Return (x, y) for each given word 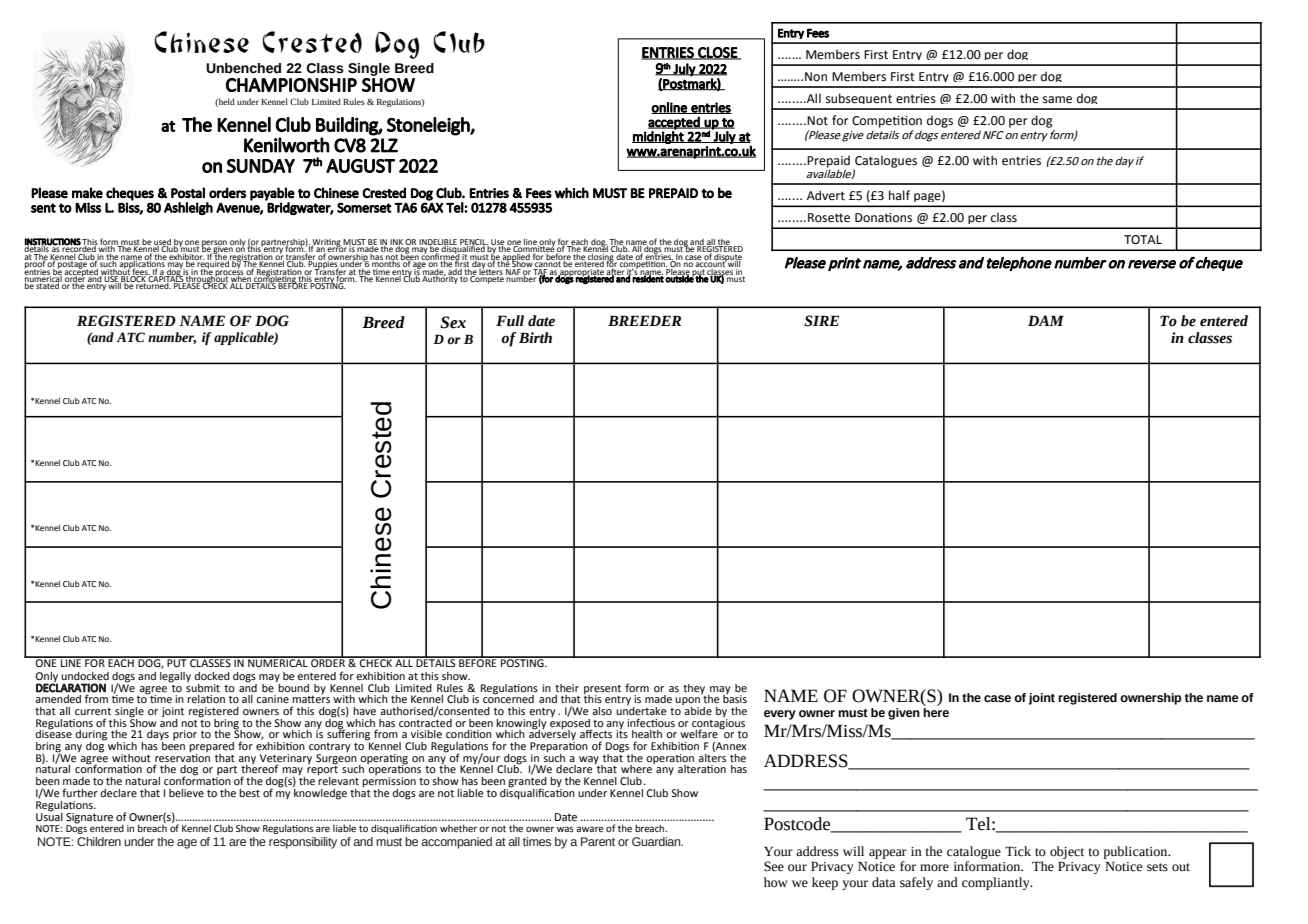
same (1057, 100)
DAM (1046, 320)
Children (99, 841)
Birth (535, 338)
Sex (453, 322)
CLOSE (717, 53)
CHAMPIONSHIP (291, 85)
